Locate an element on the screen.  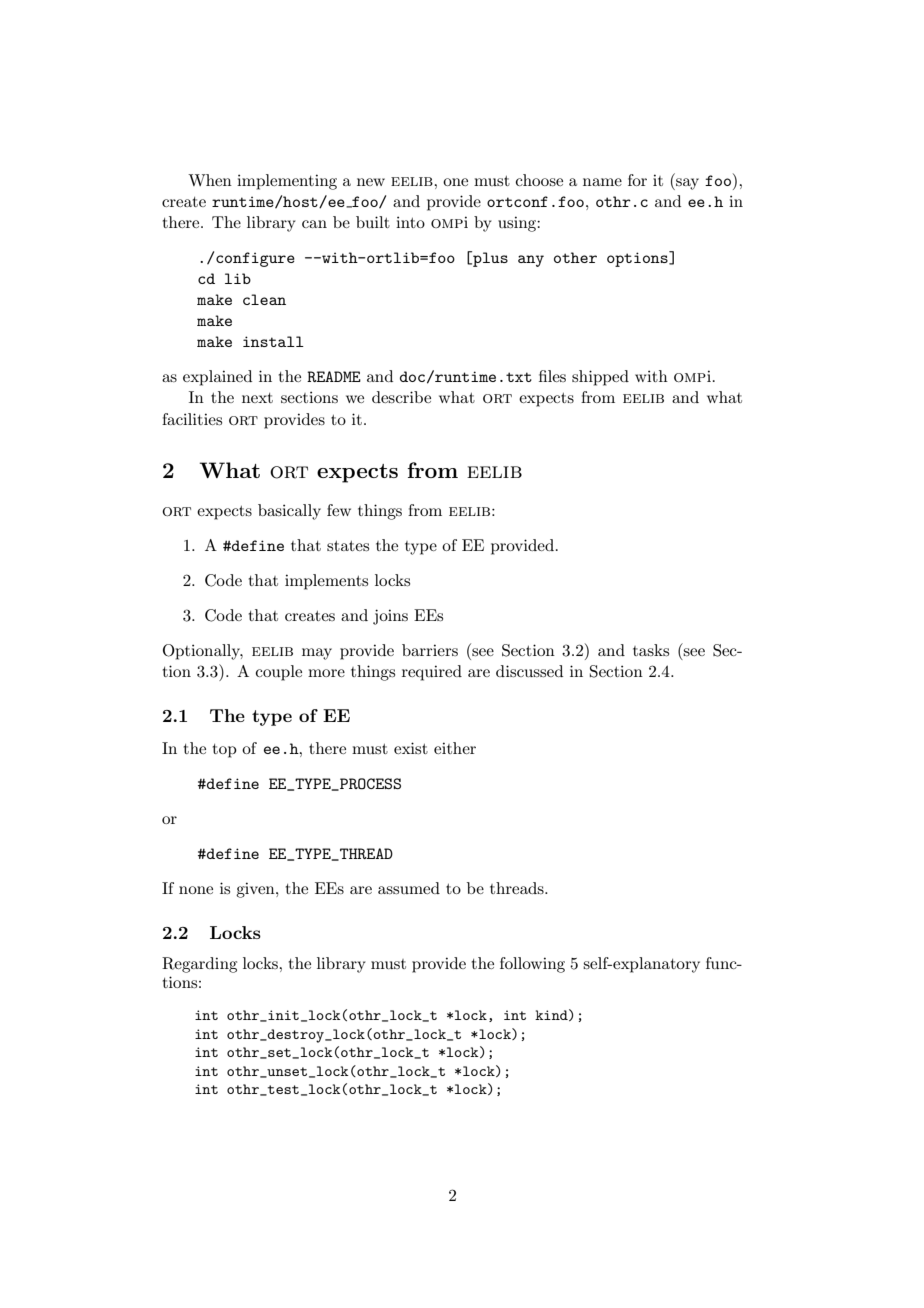
implements is located at coordinates (326, 582).
